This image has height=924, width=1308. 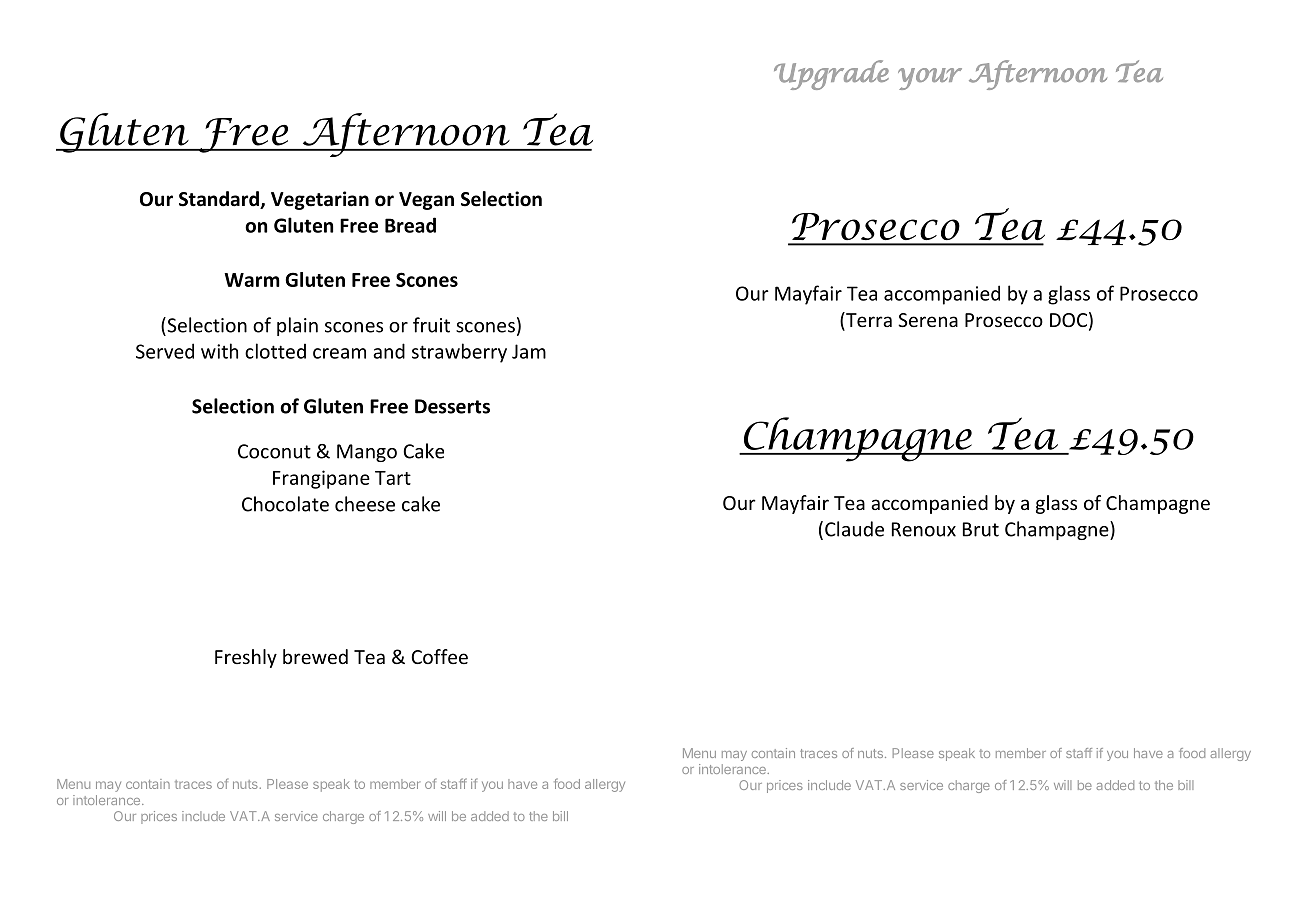 I want to click on Jam, so click(x=529, y=351).
